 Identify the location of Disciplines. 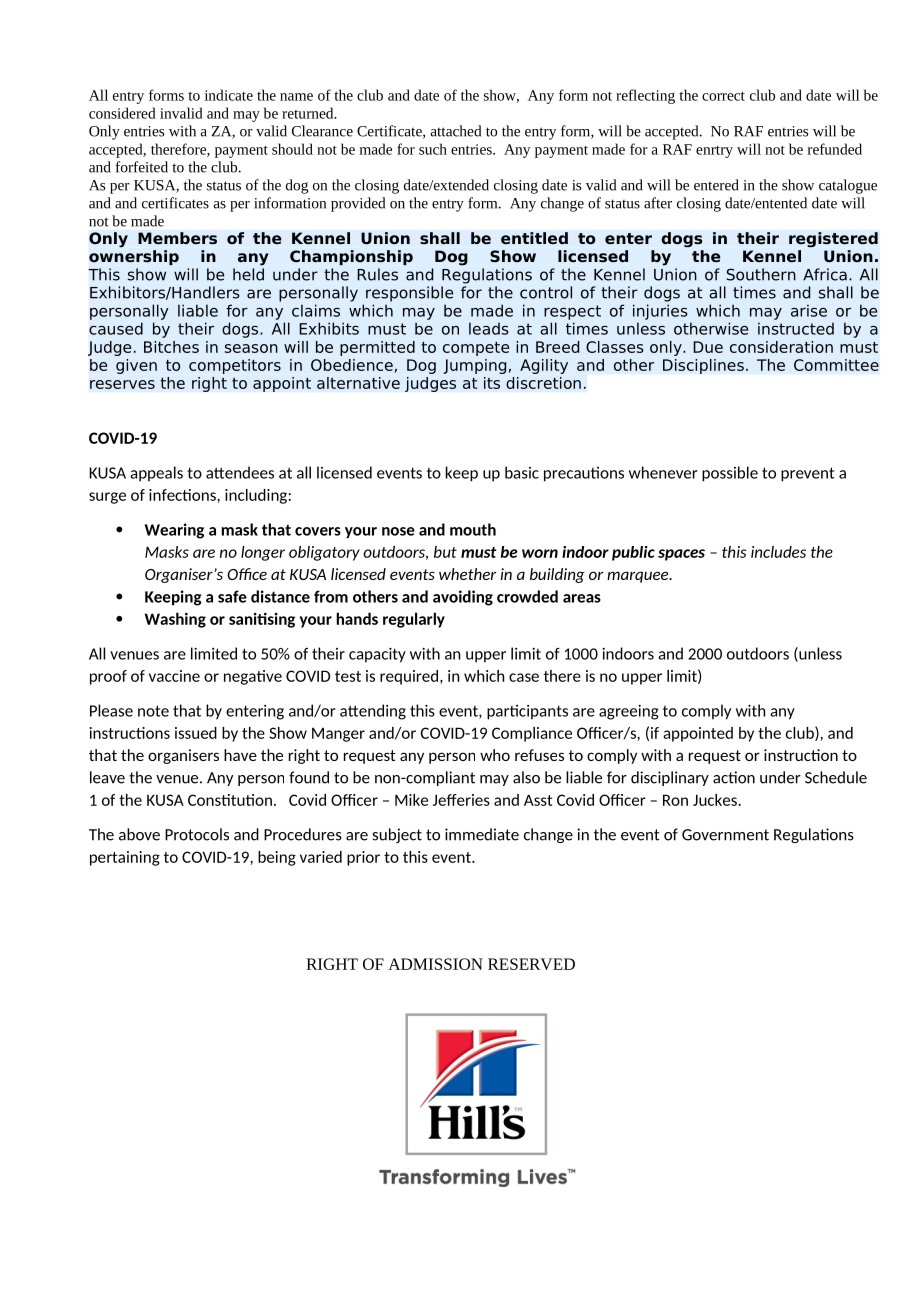
(703, 366).
